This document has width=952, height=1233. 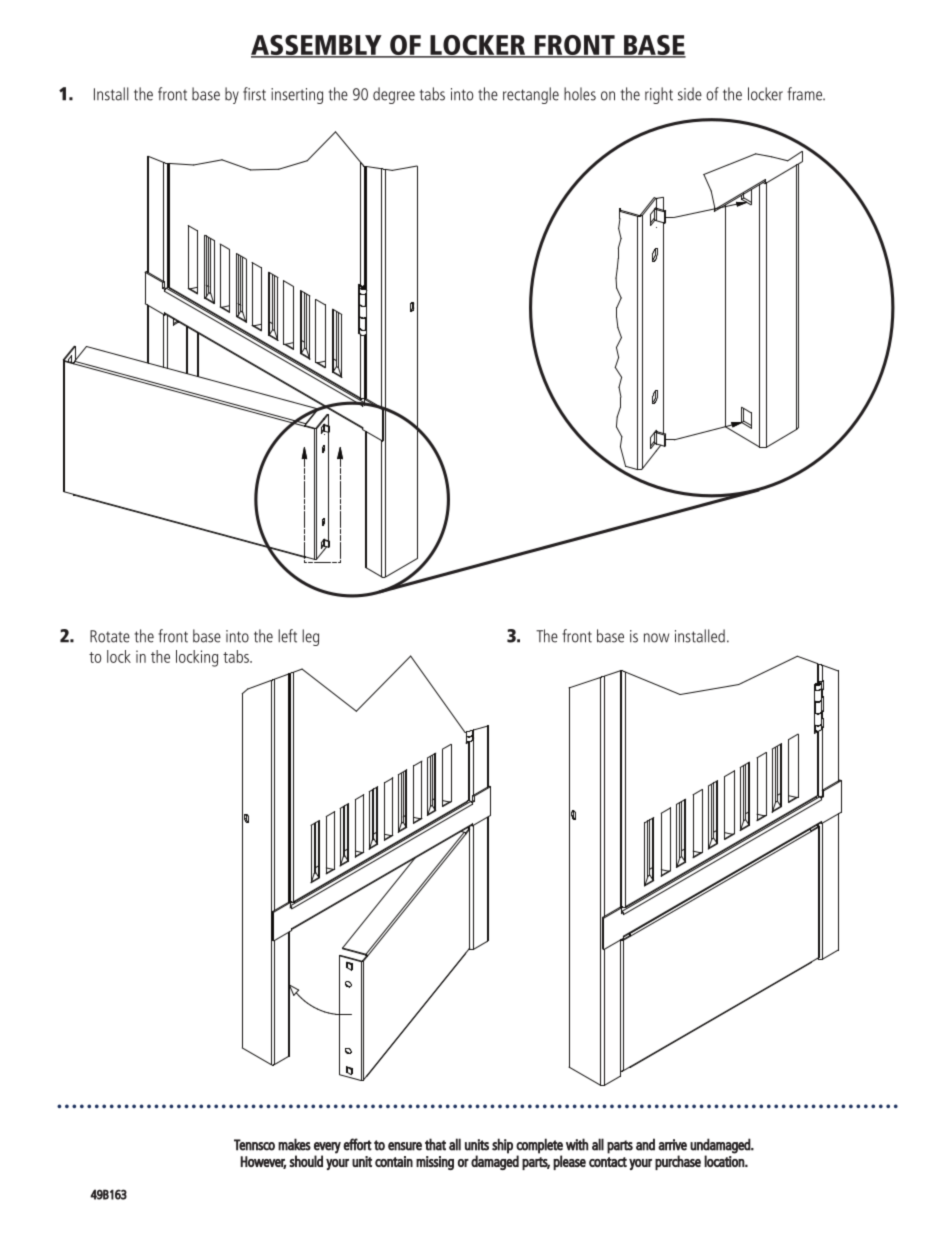 I want to click on side, so click(x=690, y=94).
